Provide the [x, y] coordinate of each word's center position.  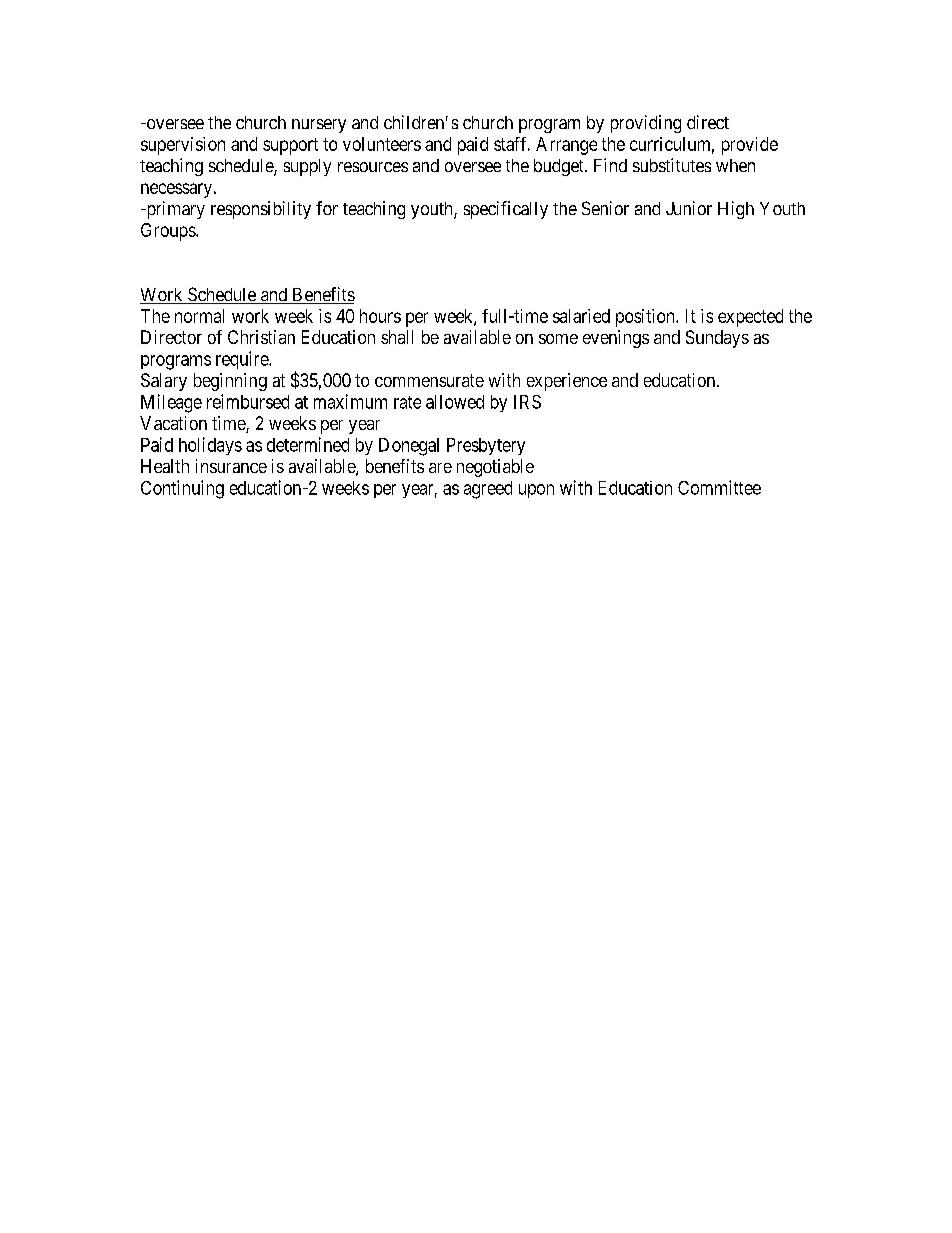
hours [380, 316]
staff [512, 144]
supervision [183, 146]
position [646, 318]
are [440, 468]
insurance [231, 466]
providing [646, 124]
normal [199, 316]
